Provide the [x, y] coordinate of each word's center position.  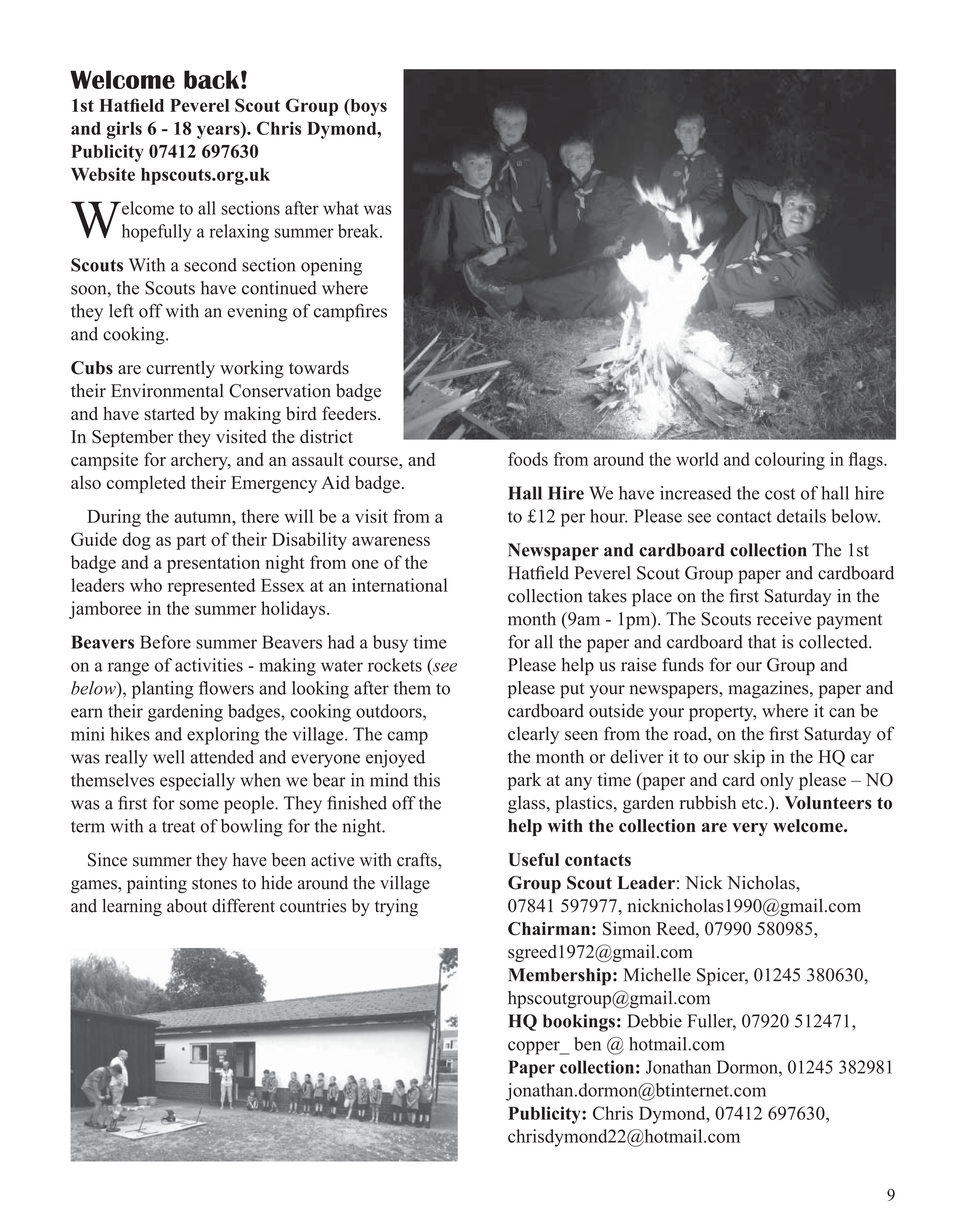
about [187, 906]
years [219, 132]
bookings [579, 1023]
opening [331, 267]
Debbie [654, 1021]
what [341, 208]
